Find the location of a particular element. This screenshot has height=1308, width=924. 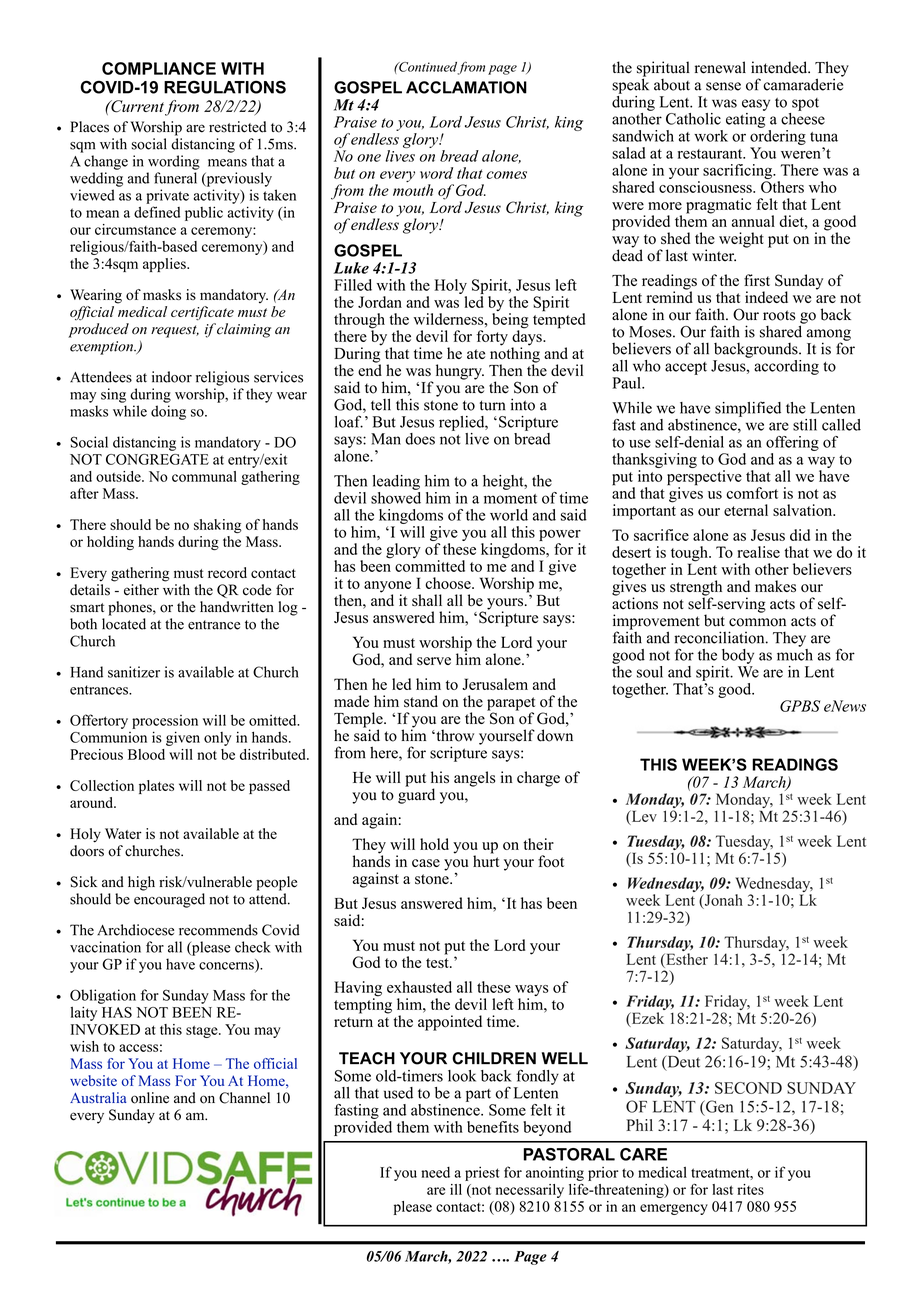

easy is located at coordinates (756, 105).
